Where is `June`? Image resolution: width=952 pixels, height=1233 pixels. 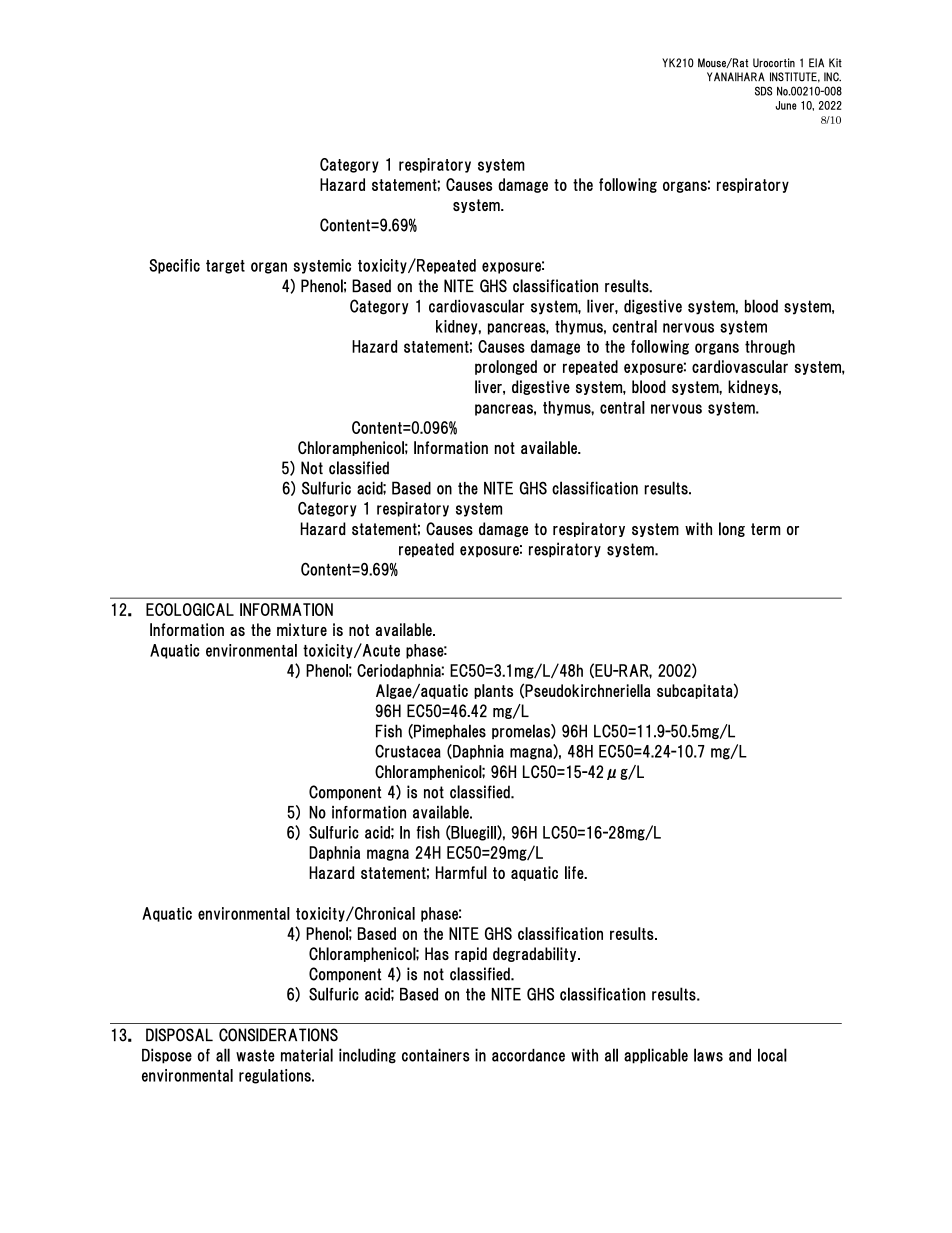
June is located at coordinates (786, 105).
